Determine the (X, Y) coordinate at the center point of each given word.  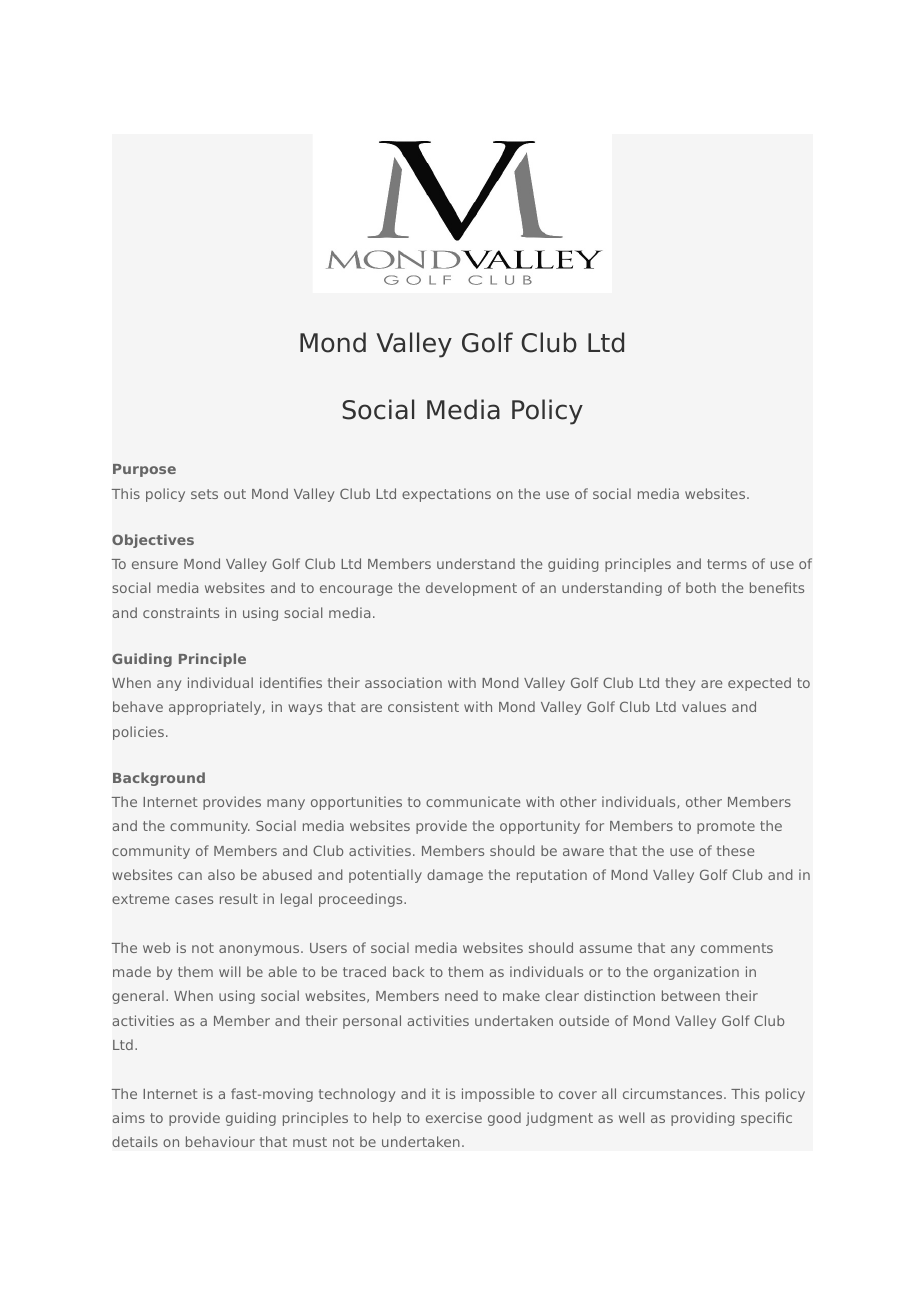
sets (204, 494)
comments (737, 948)
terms (727, 564)
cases (194, 900)
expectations (446, 495)
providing (703, 1119)
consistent (423, 706)
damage (455, 876)
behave (138, 706)
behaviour (220, 1141)
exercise (454, 1117)
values (704, 706)
